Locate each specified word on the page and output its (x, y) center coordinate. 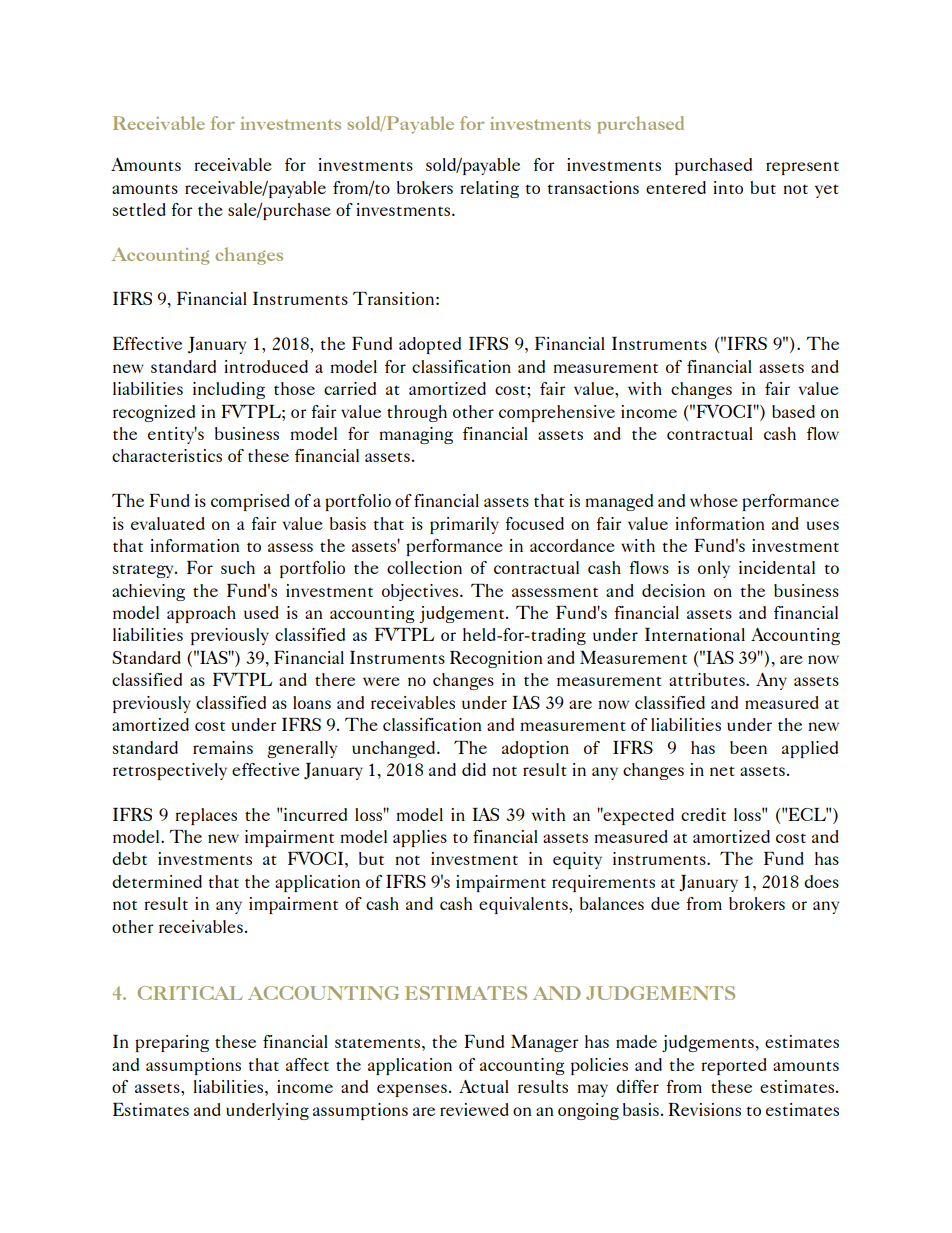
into (728, 187)
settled (139, 209)
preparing (172, 1043)
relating (489, 189)
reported (734, 1066)
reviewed (474, 1109)
